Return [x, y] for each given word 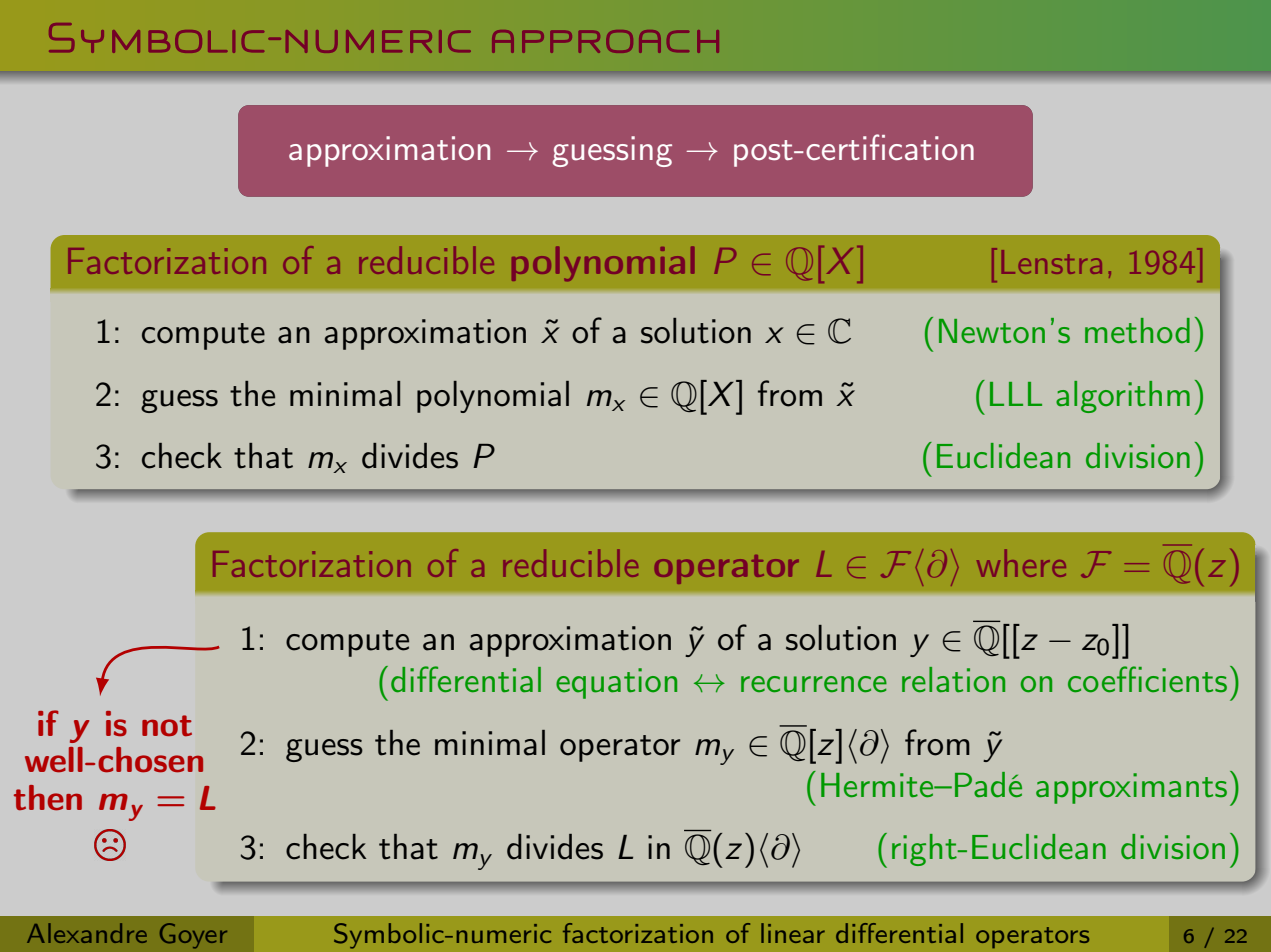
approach [605, 41]
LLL [1016, 394]
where [1021, 563]
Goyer [193, 936]
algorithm [1123, 397]
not [167, 726]
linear [793, 933]
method [1137, 331]
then [48, 798]
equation [616, 683]
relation [953, 680]
